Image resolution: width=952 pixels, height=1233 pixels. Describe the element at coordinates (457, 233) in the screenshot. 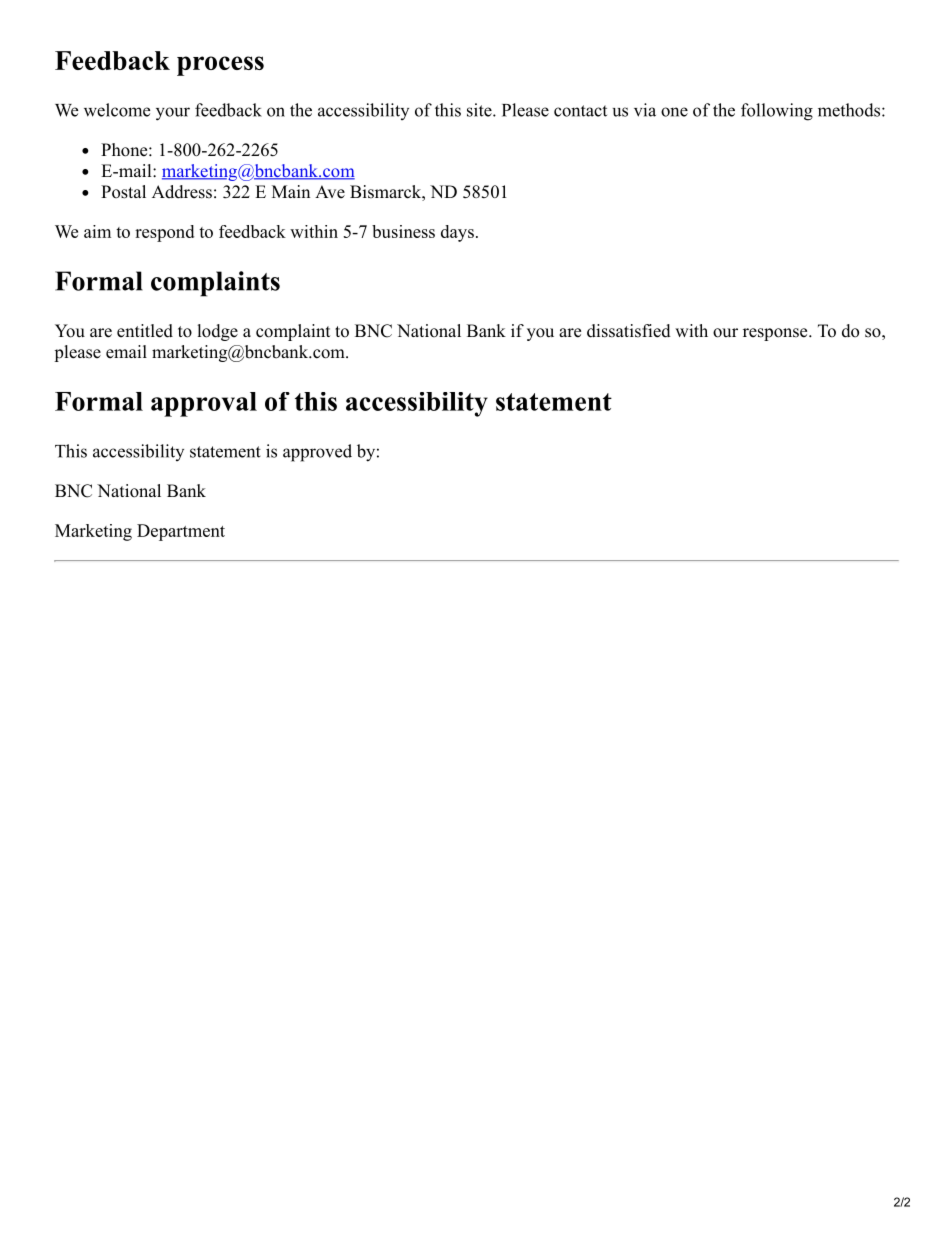

I see `days` at that location.
